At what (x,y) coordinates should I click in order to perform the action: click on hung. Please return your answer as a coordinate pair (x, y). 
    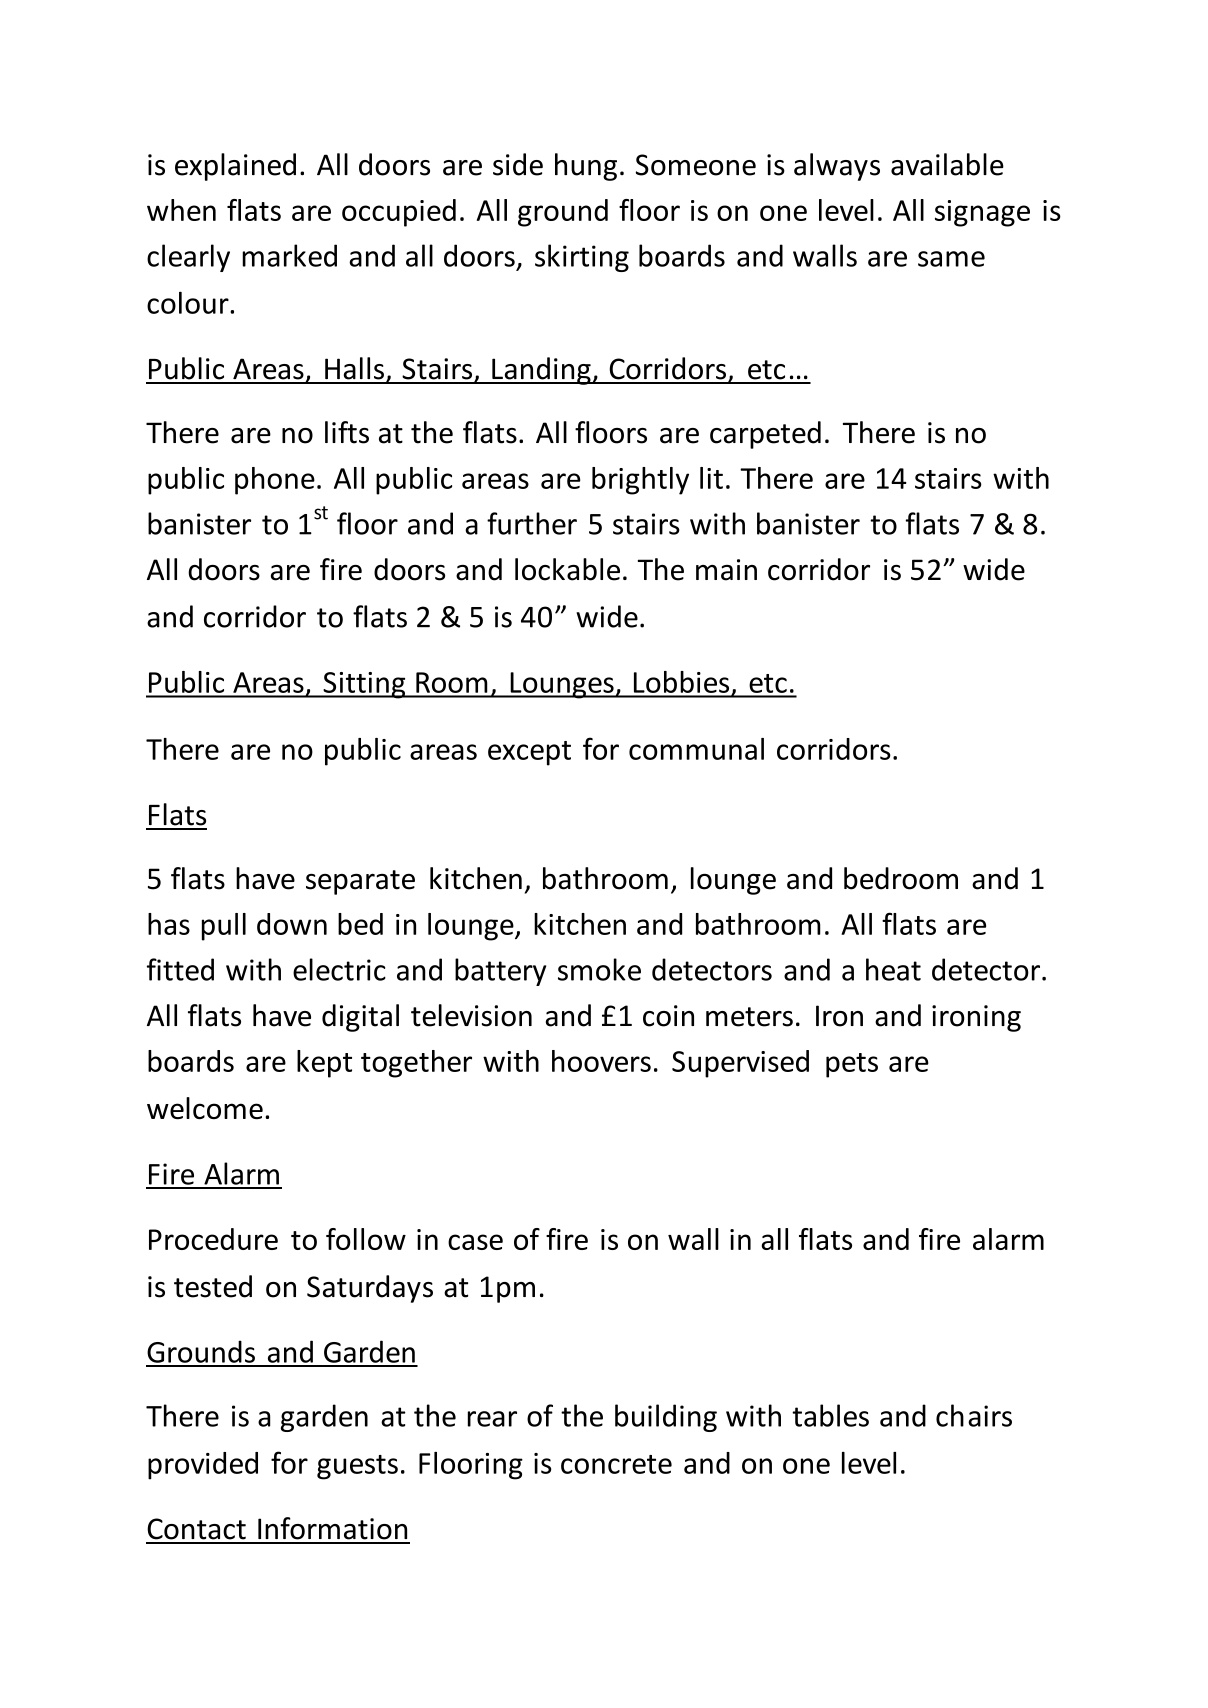
    Looking at the image, I should click on (586, 167).
